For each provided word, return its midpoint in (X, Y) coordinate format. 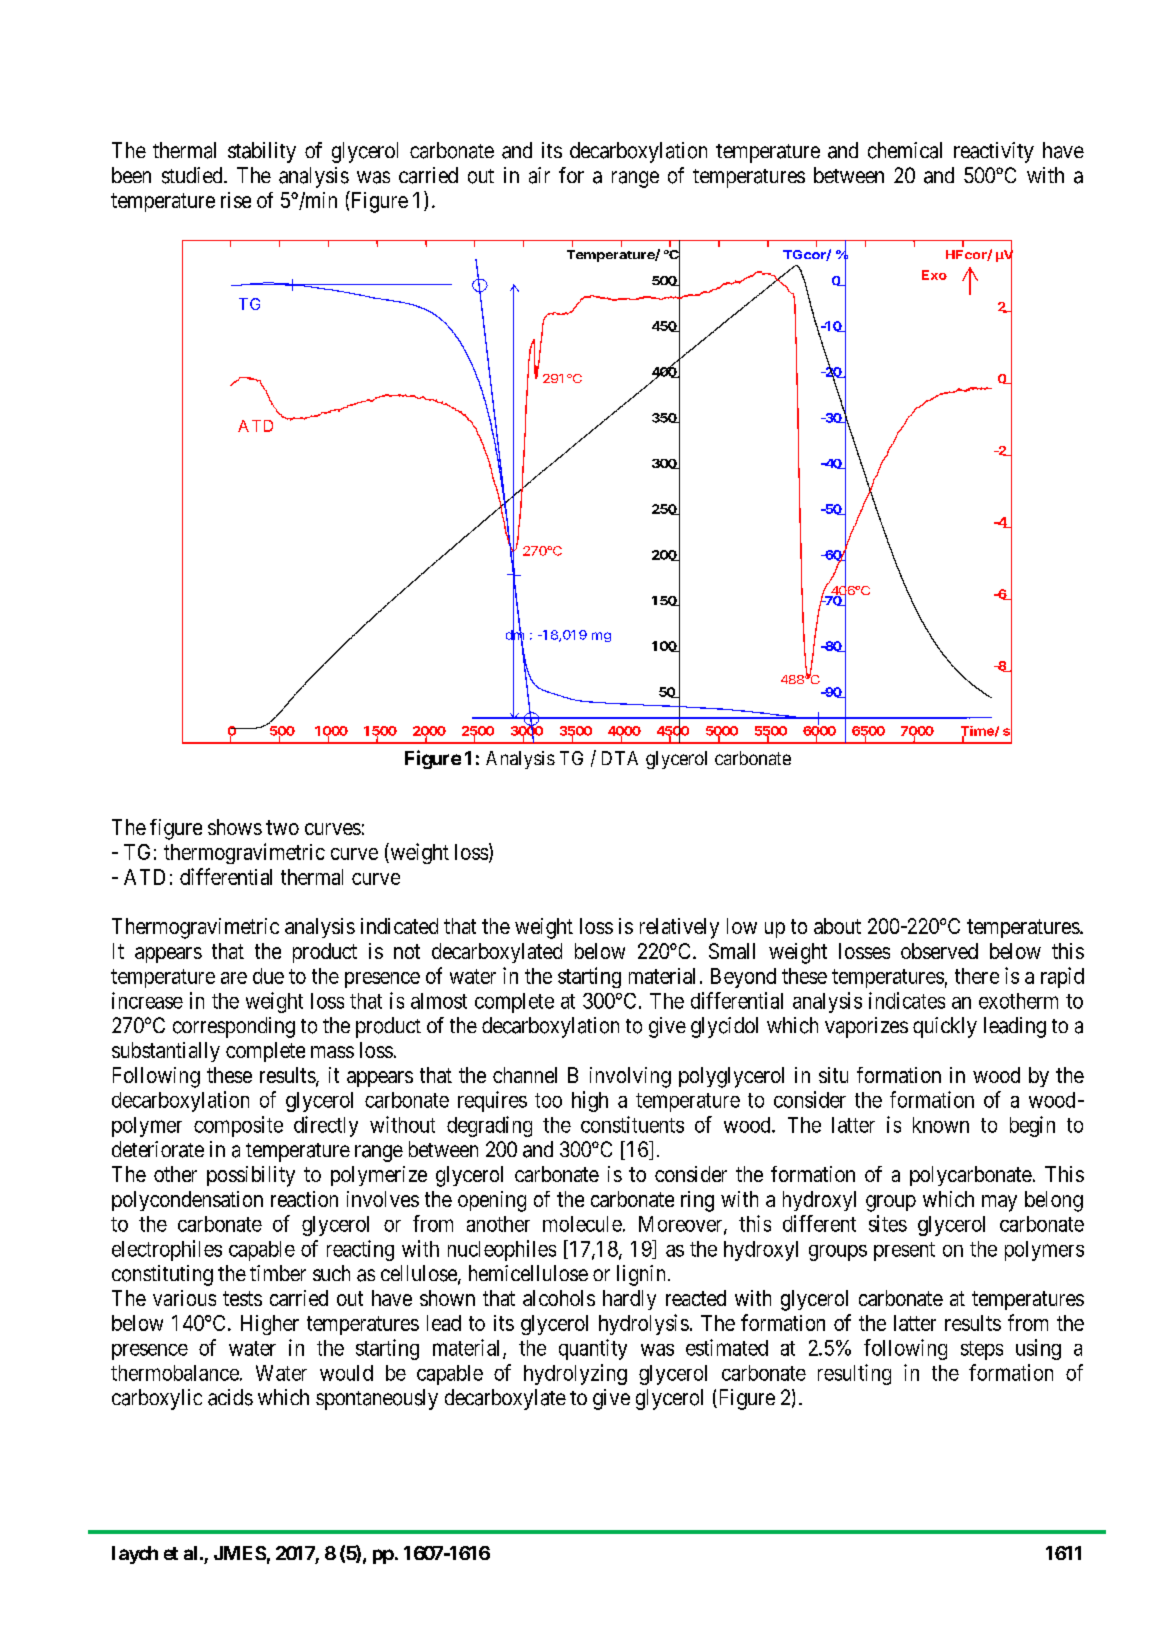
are (234, 978)
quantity (593, 1349)
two (282, 827)
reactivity (994, 152)
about (837, 926)
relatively (679, 928)
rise (236, 200)
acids (230, 1397)
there (977, 976)
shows (235, 827)
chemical (905, 150)
